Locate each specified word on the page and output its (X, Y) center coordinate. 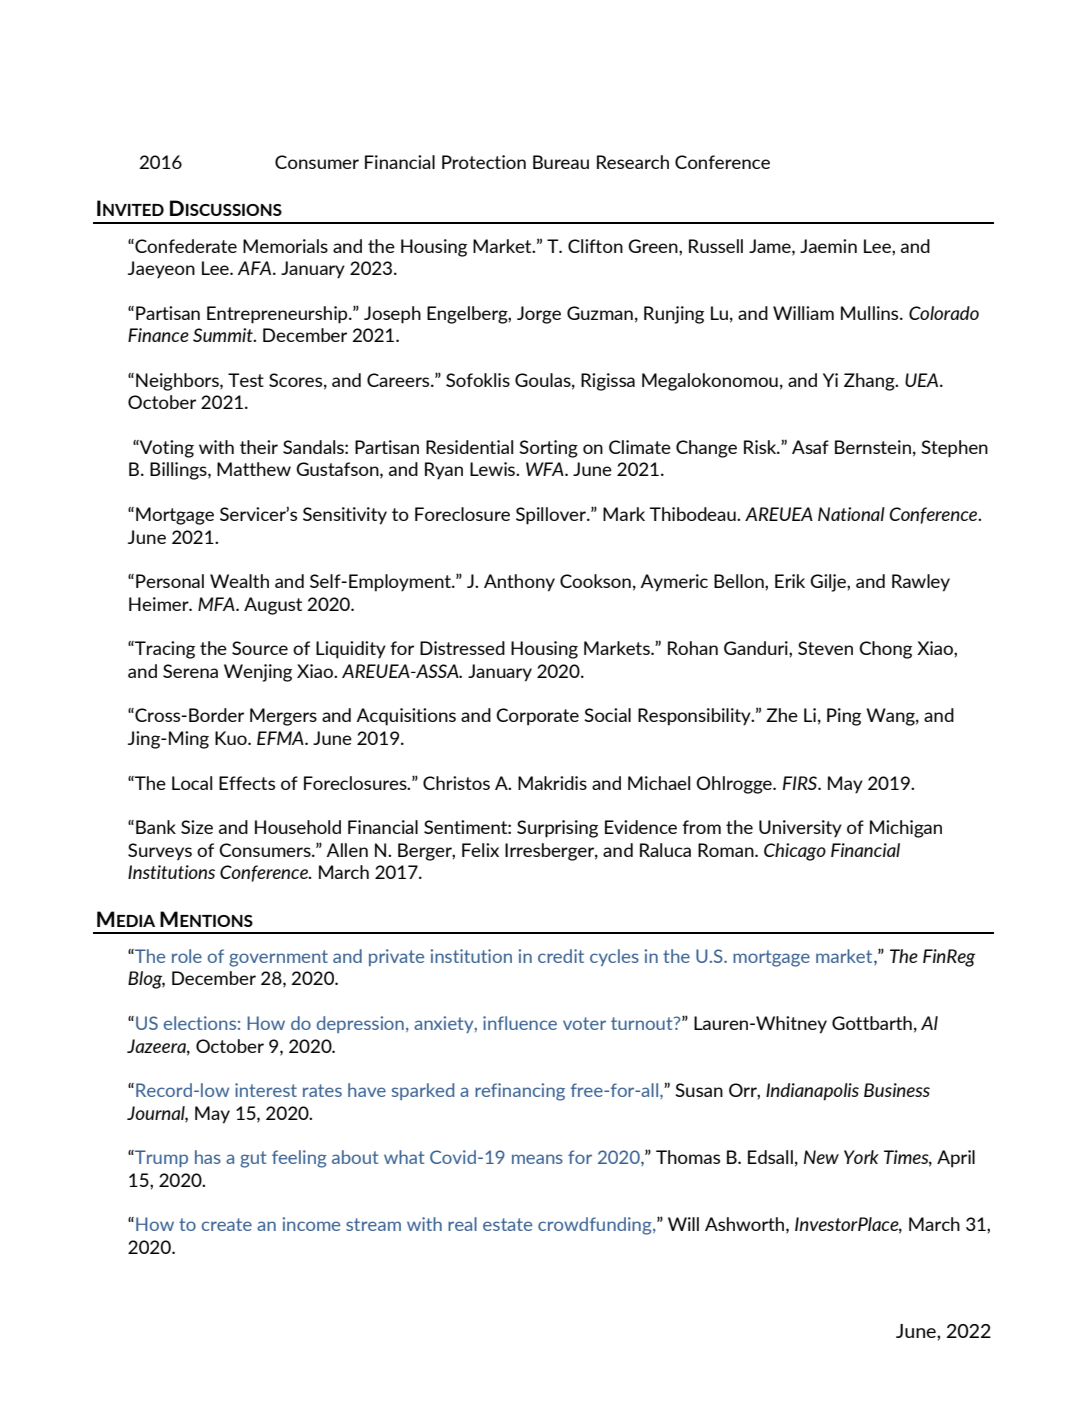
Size (197, 827)
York (861, 1157)
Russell (716, 246)
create (227, 1224)
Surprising (557, 829)
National (851, 514)
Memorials (285, 246)
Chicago (795, 852)
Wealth (239, 581)
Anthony (519, 583)
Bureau (561, 162)
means (537, 1159)
